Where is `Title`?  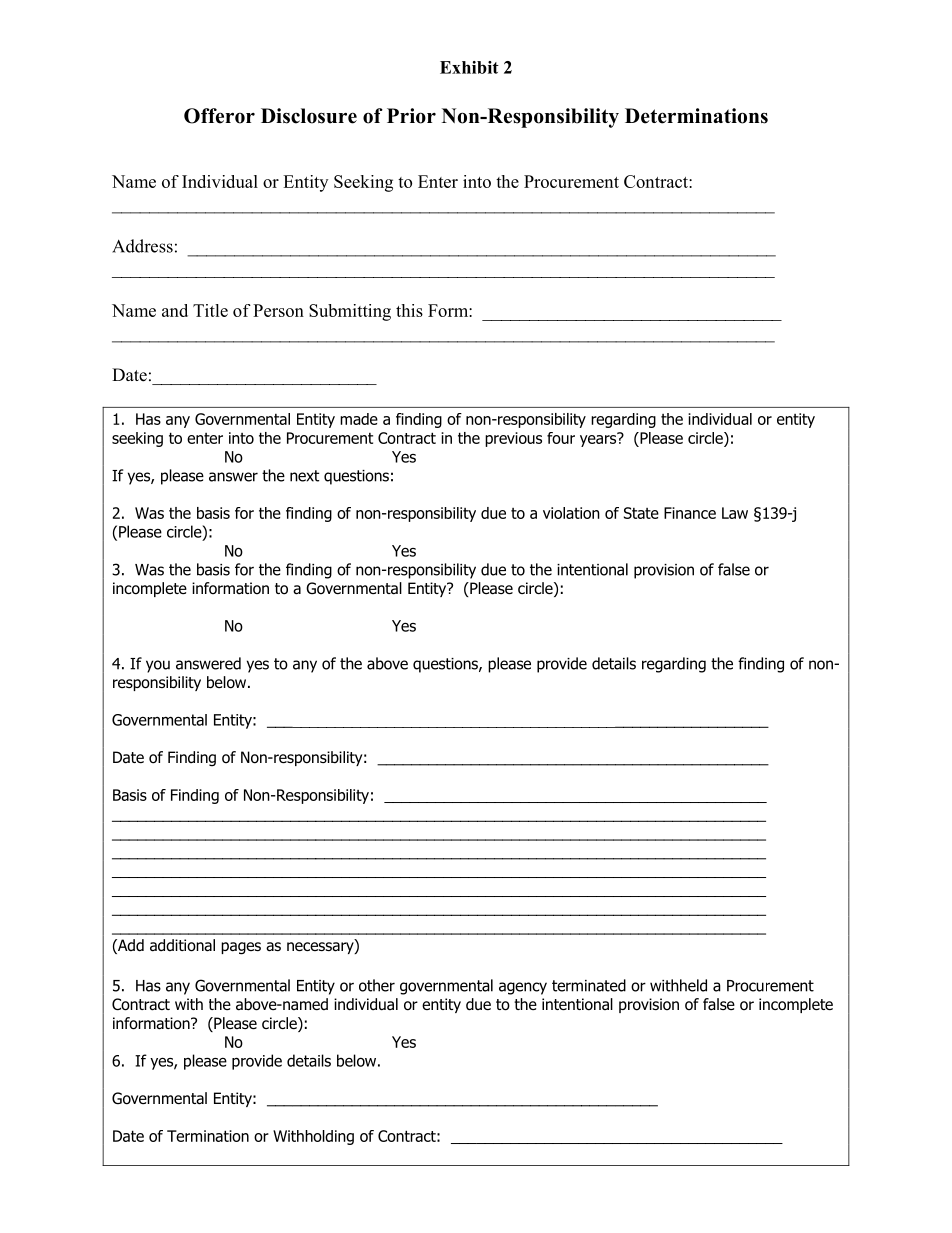 Title is located at coordinates (210, 310).
